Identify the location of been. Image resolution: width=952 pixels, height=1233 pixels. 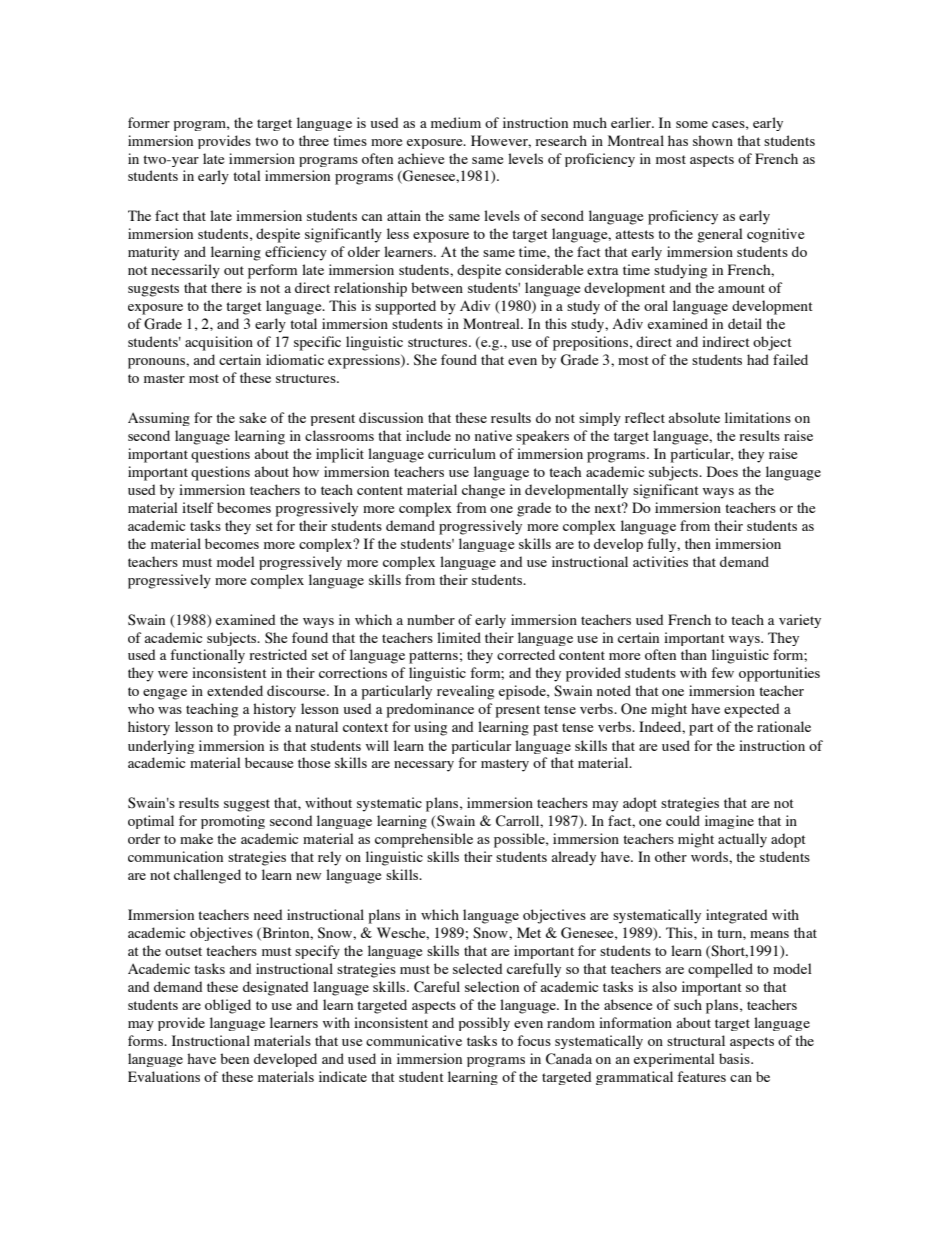
(234, 1058).
